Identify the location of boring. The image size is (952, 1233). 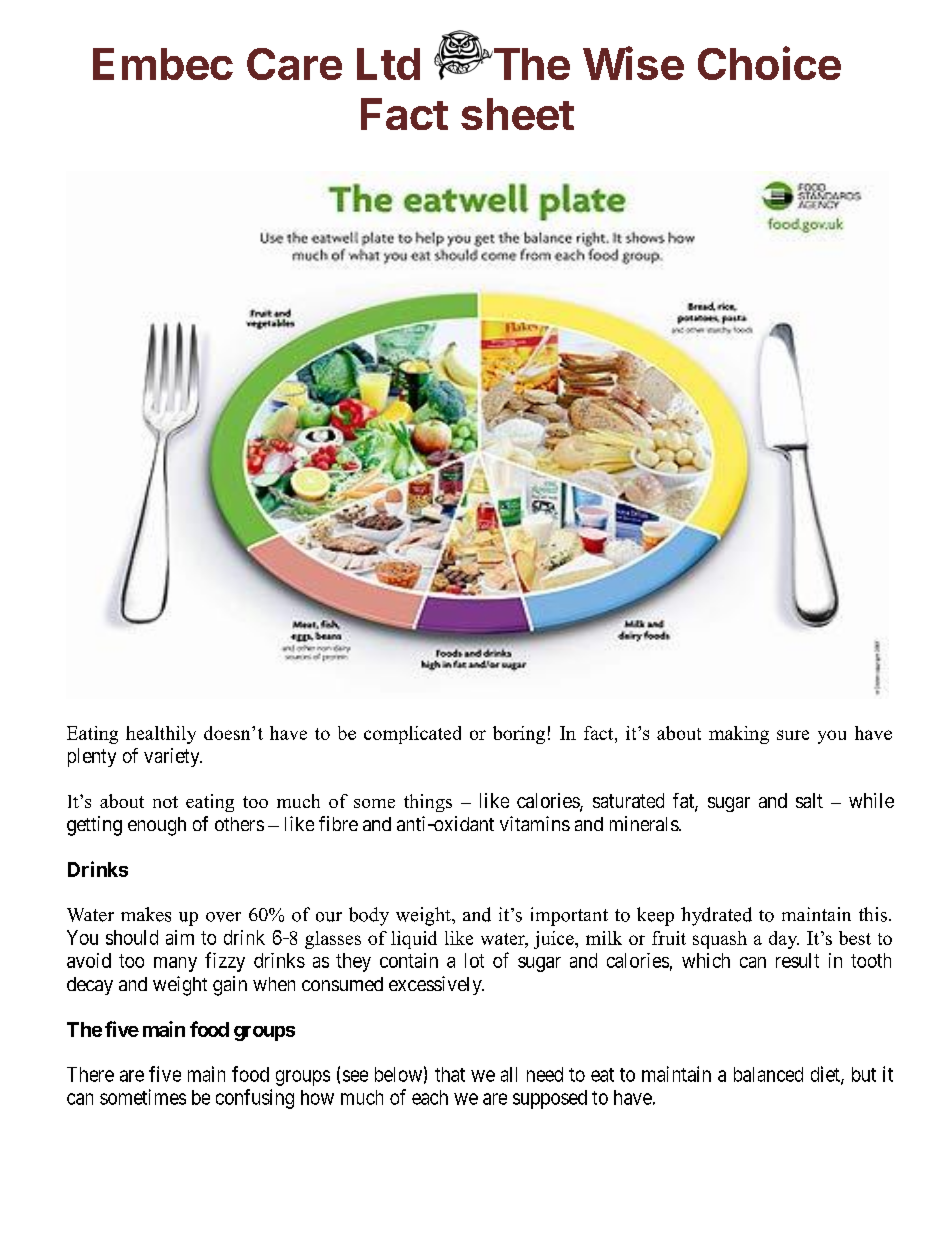
(519, 735).
